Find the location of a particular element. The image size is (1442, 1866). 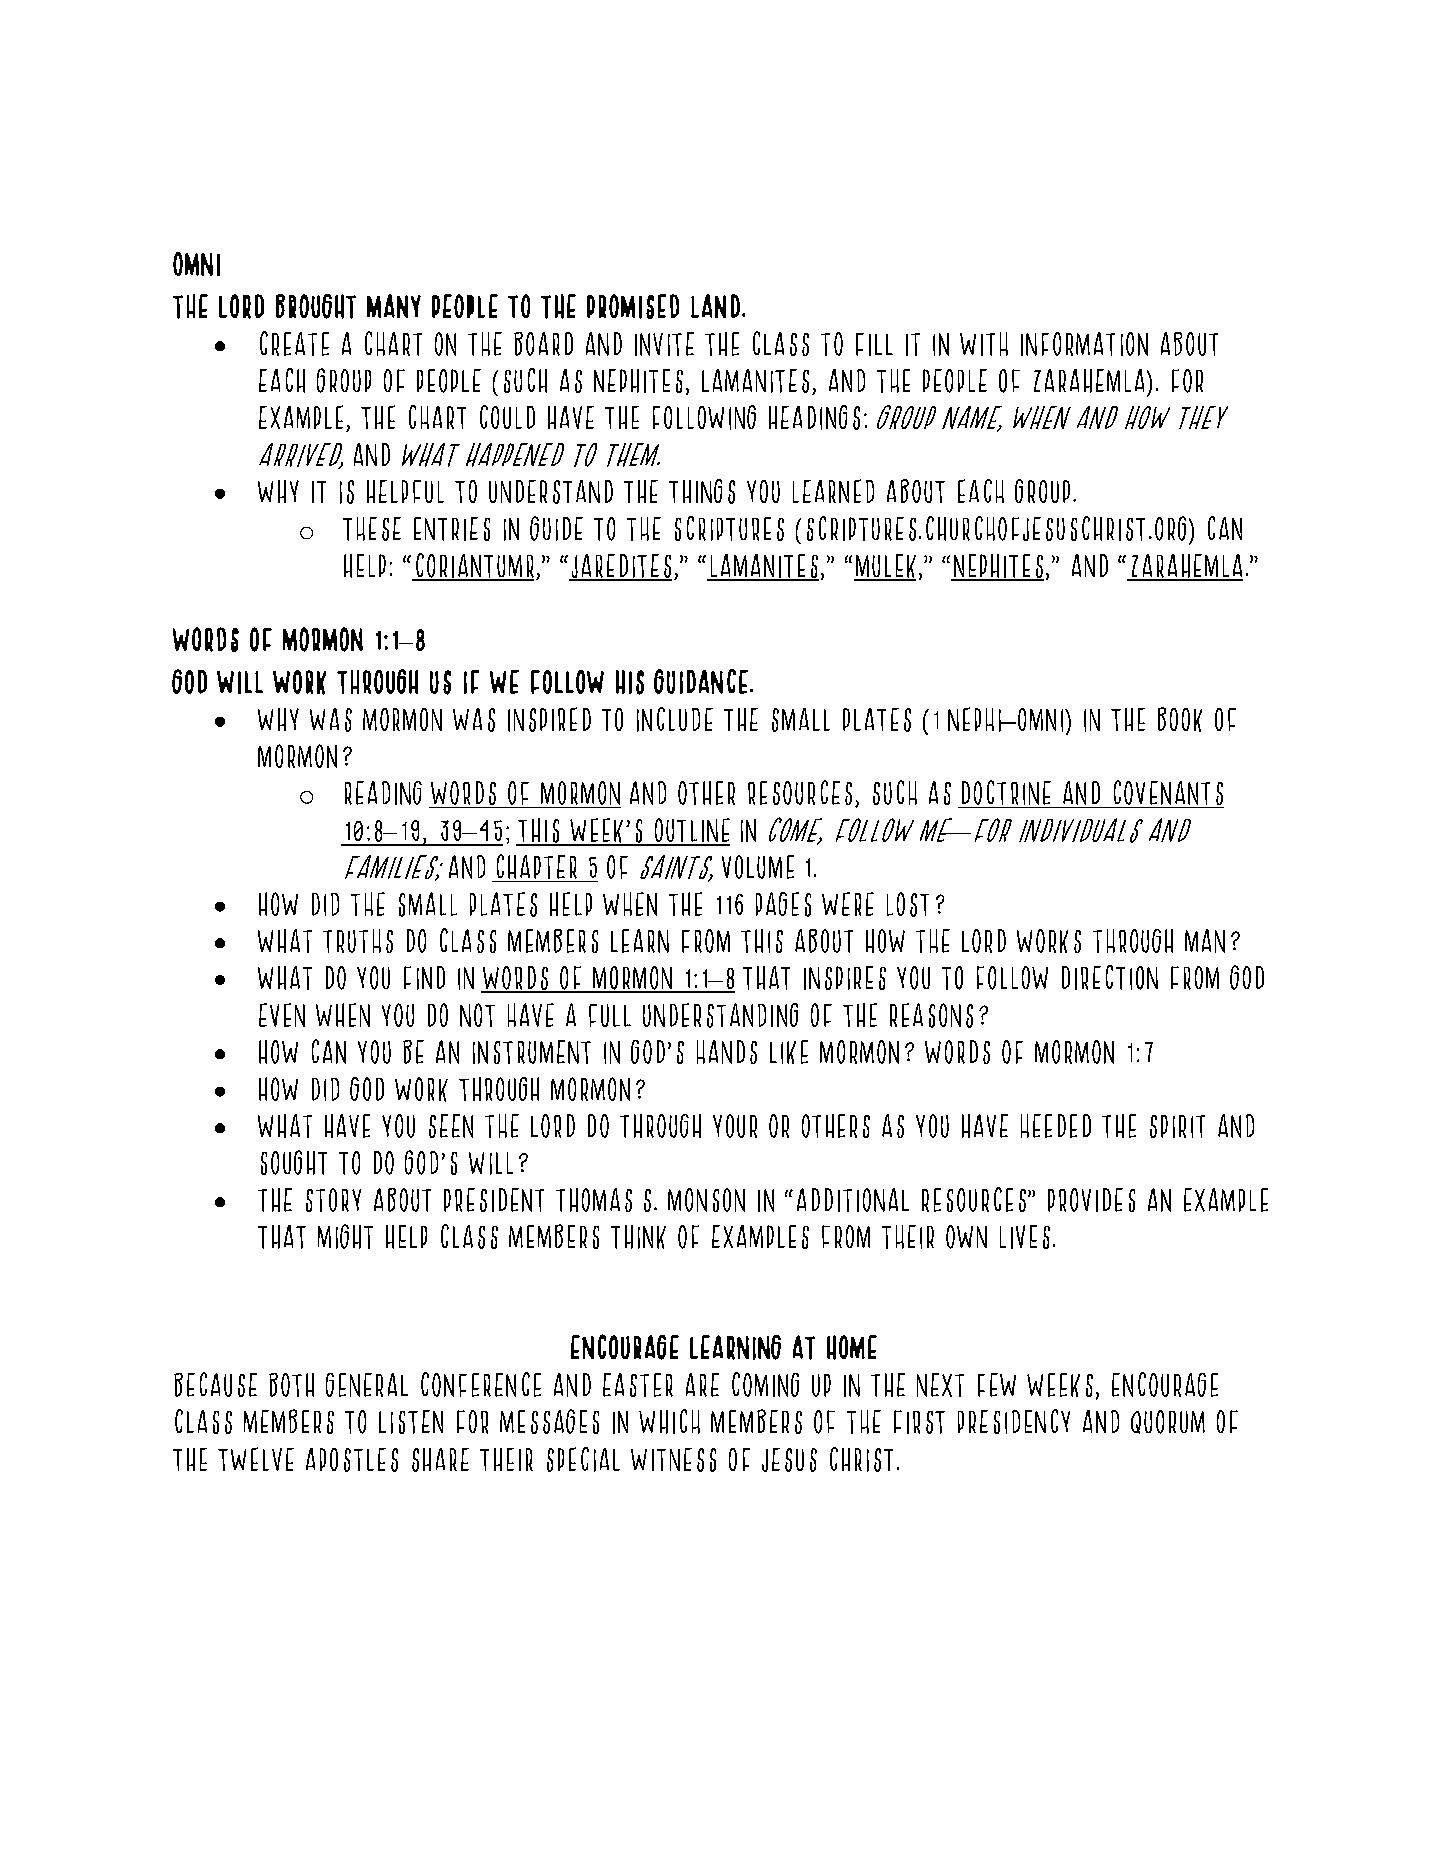

PRESIDENCY is located at coordinates (1014, 1421).
